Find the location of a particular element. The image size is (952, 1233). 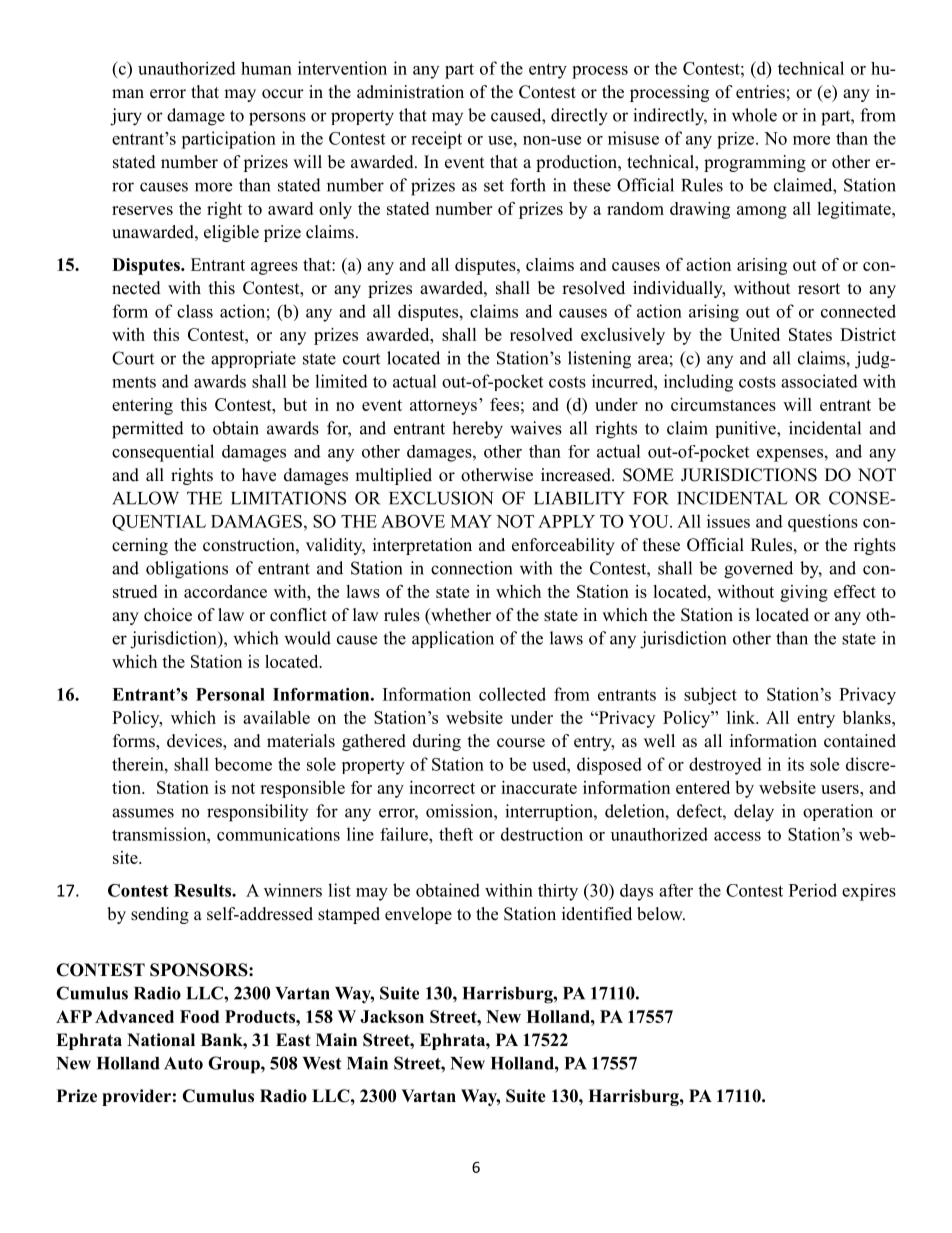

receipt is located at coordinates (436, 140).
